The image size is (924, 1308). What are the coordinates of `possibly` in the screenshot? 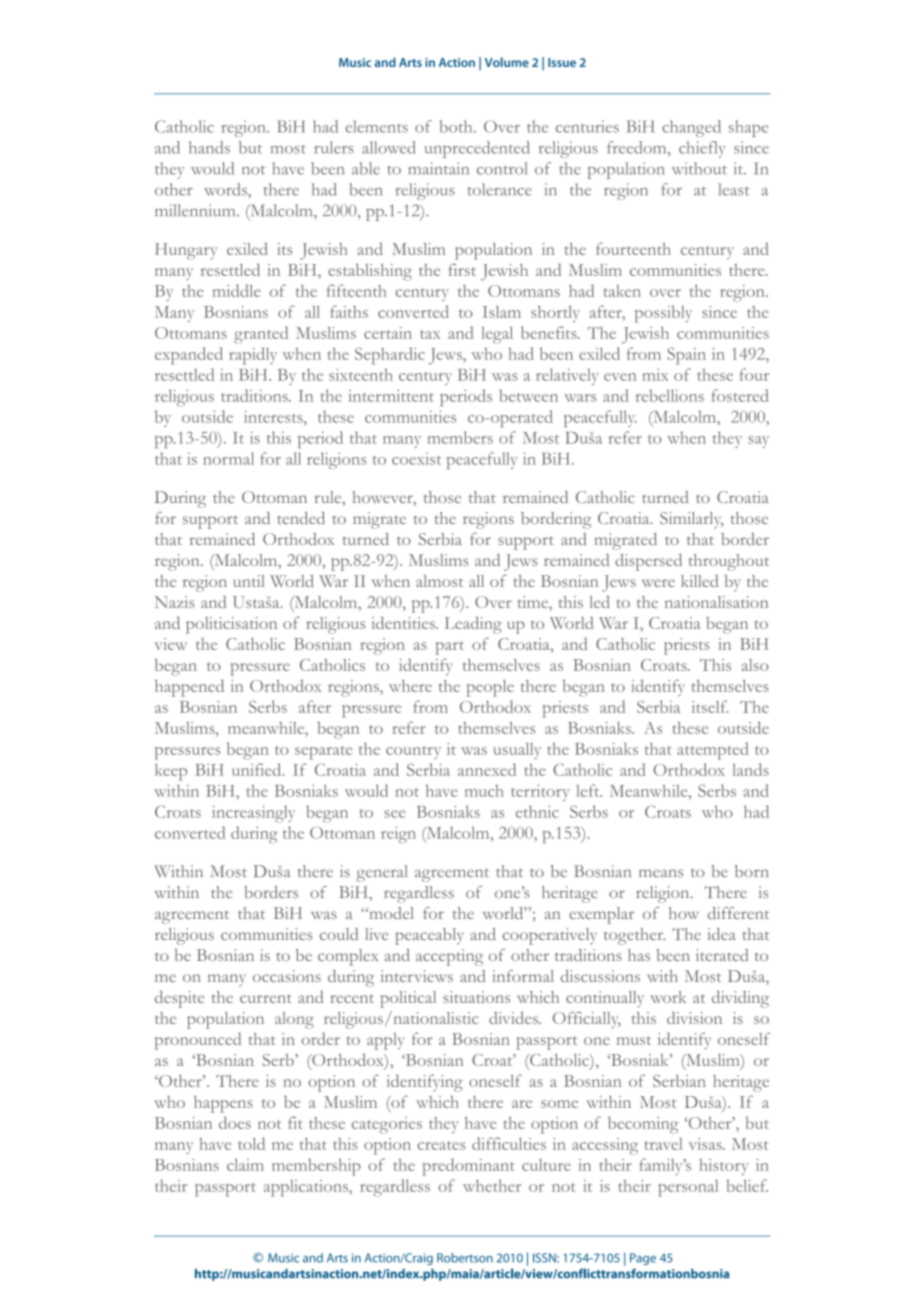 It's located at (663, 314).
